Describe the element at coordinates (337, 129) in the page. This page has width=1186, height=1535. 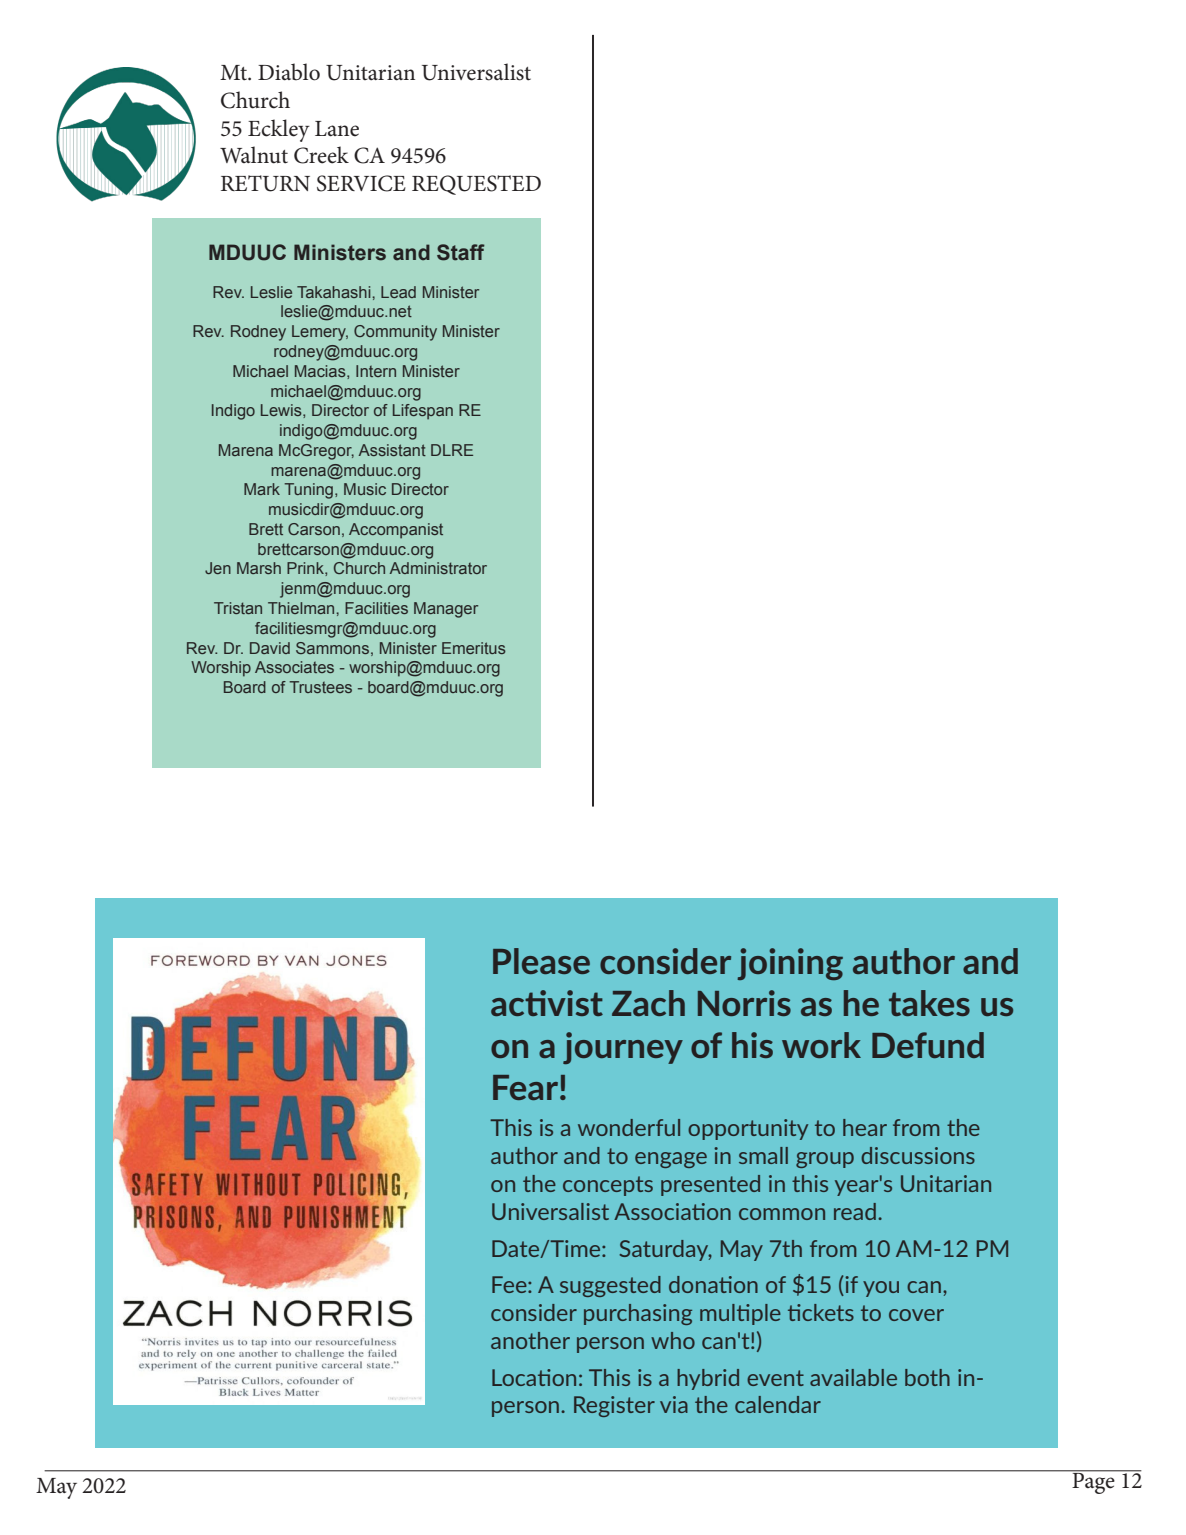
I see `Lane` at that location.
